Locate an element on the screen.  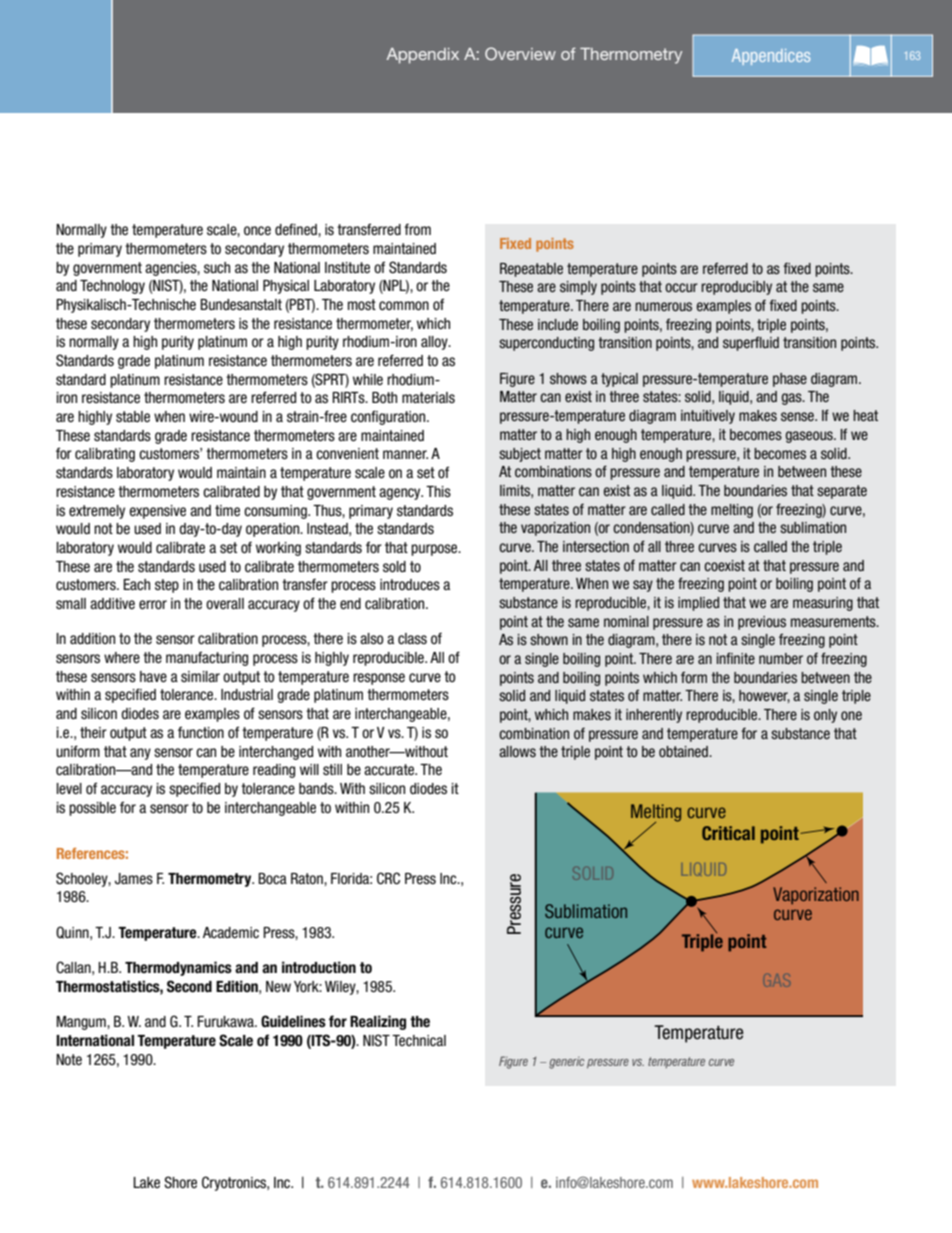
Technology is located at coordinates (112, 287).
